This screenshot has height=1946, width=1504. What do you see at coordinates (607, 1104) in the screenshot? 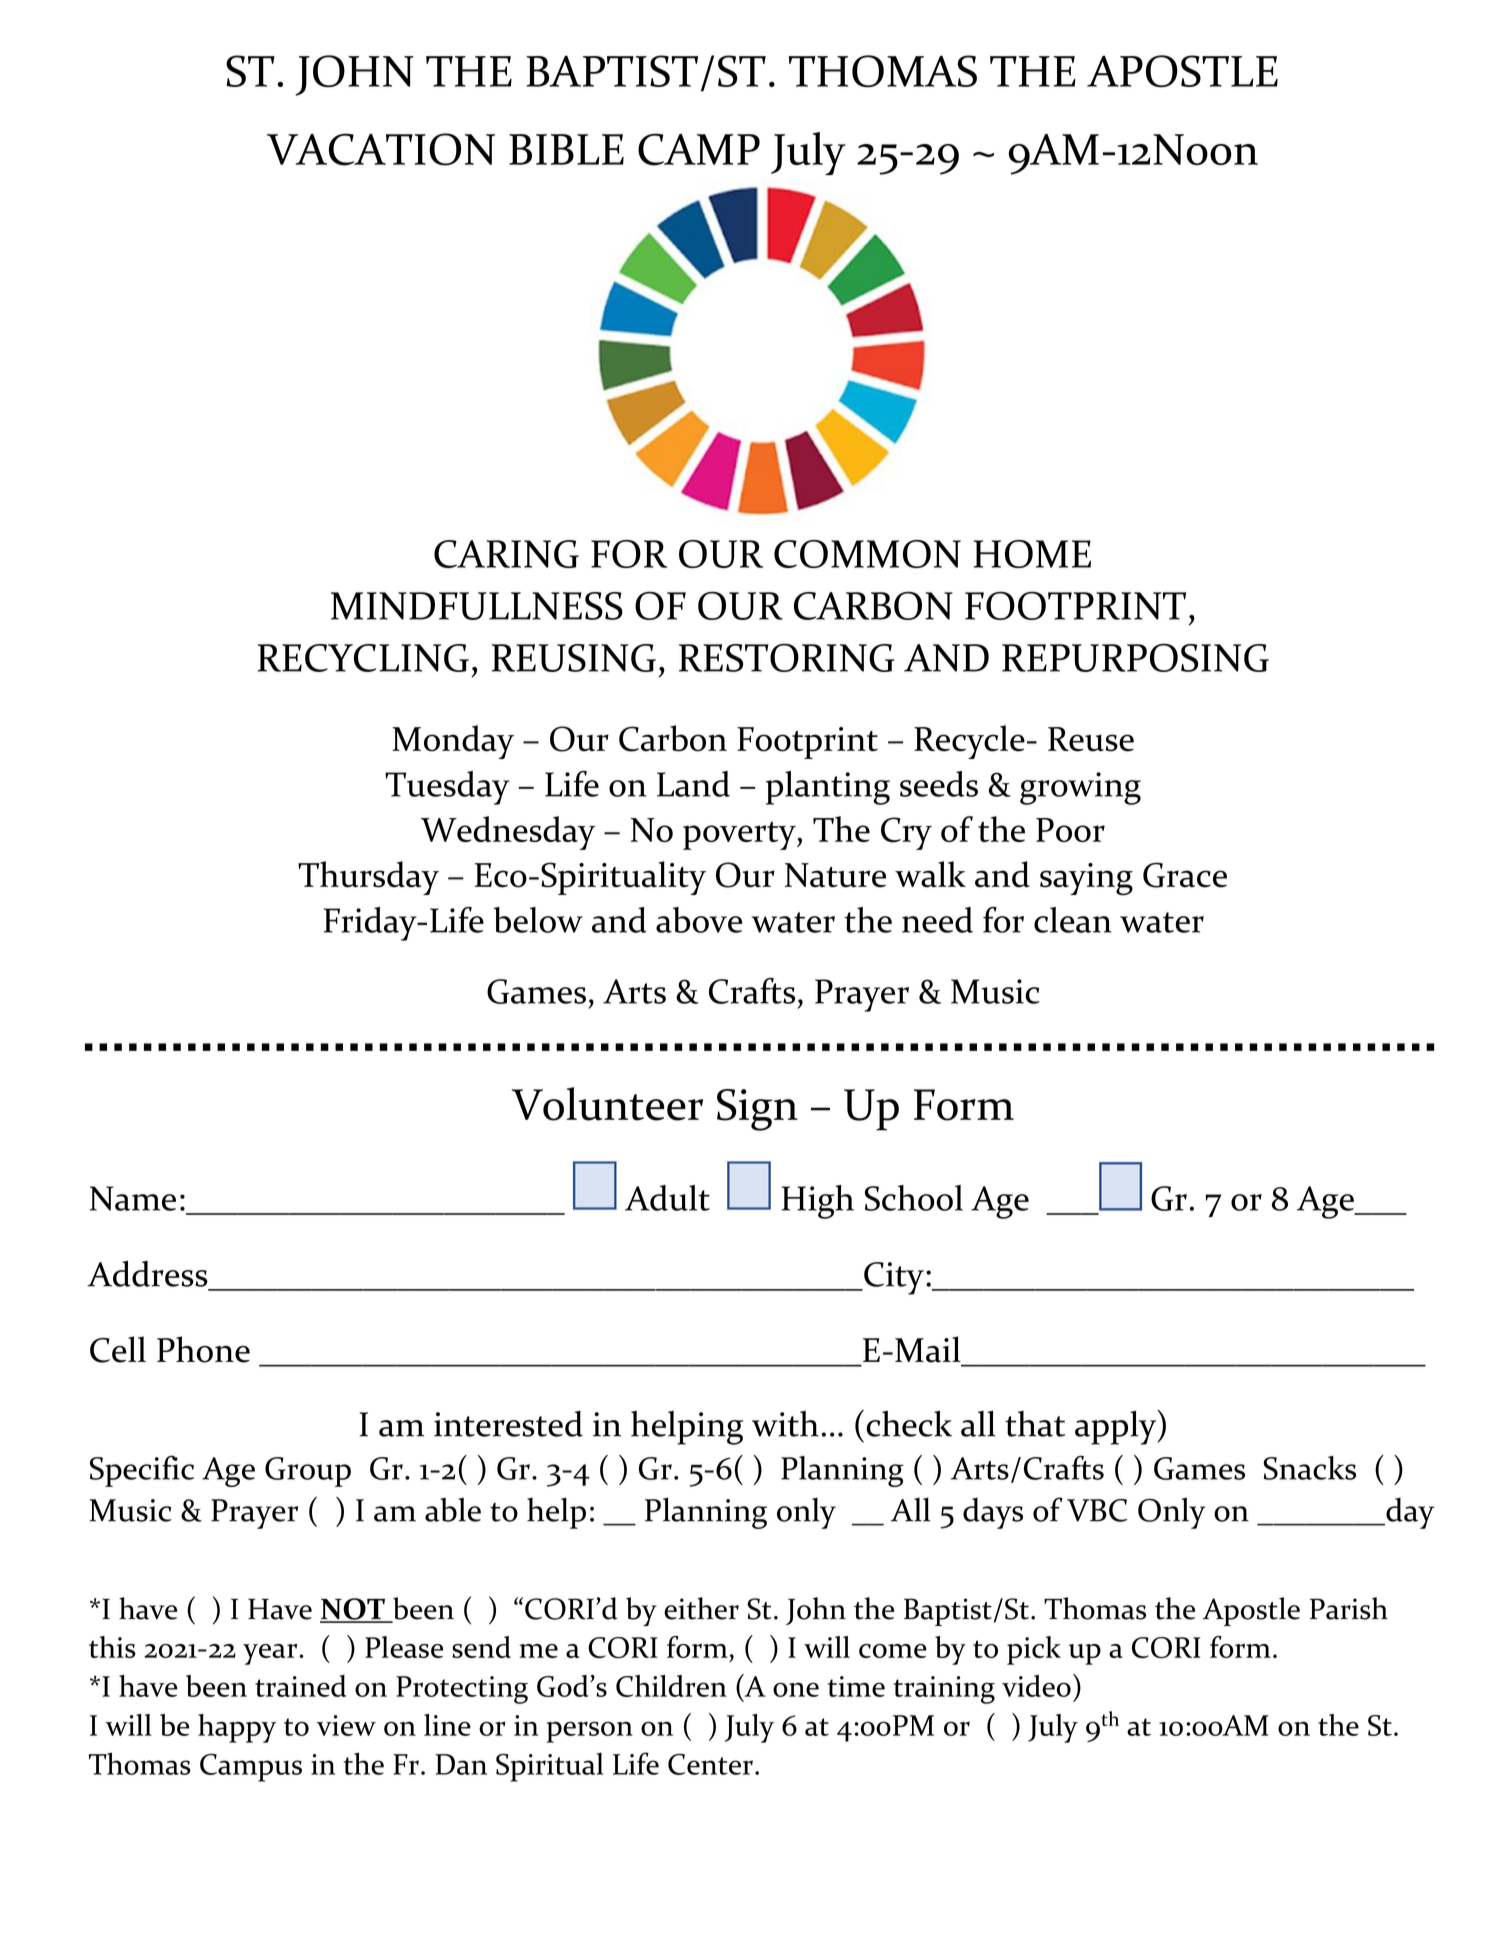
I see `Volunteer` at bounding box center [607, 1104].
